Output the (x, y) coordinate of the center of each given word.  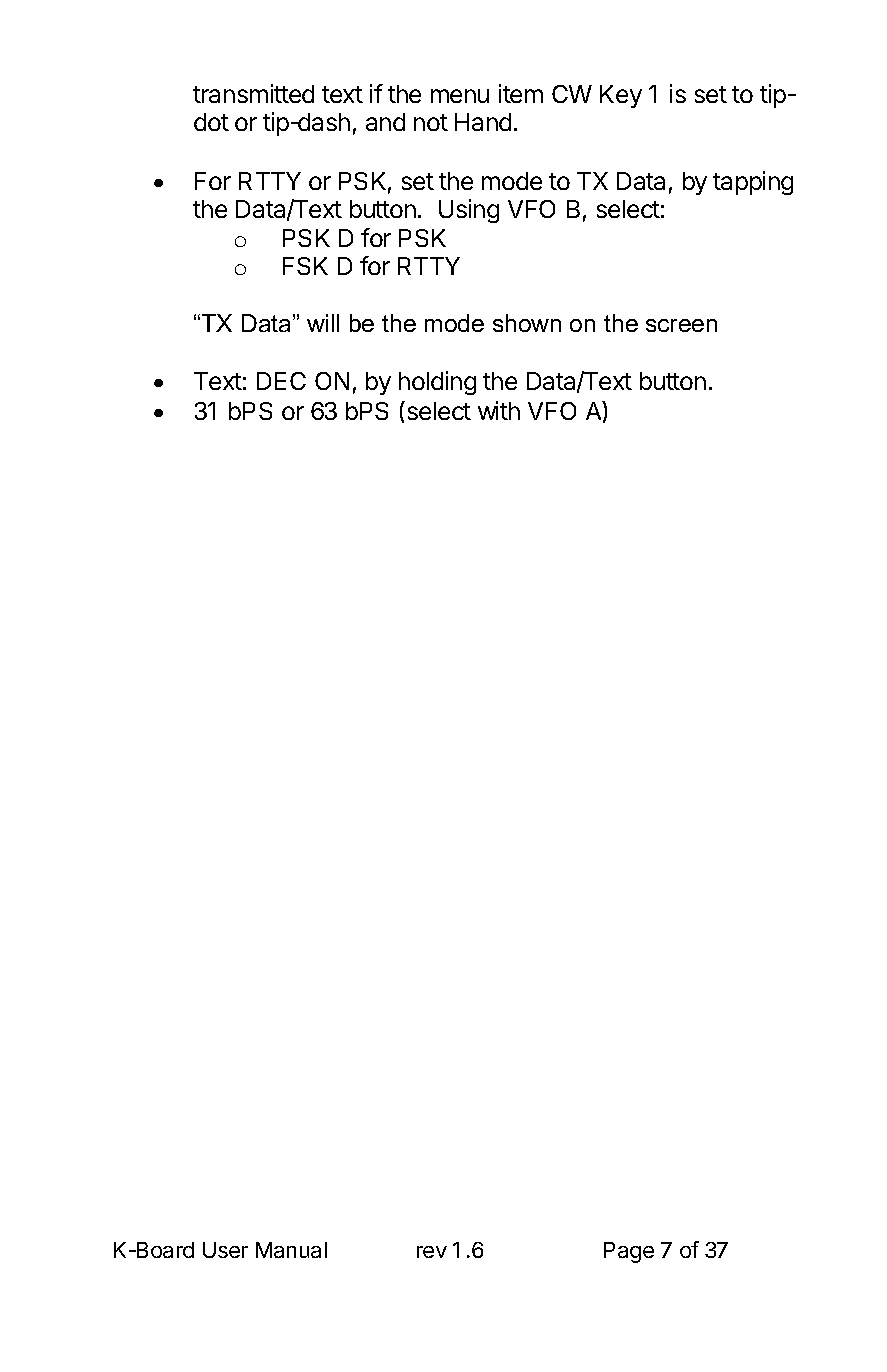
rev (432, 1252)
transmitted (253, 93)
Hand (483, 122)
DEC (281, 381)
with (499, 410)
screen (681, 325)
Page (629, 1252)
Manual (291, 1250)
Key (621, 96)
